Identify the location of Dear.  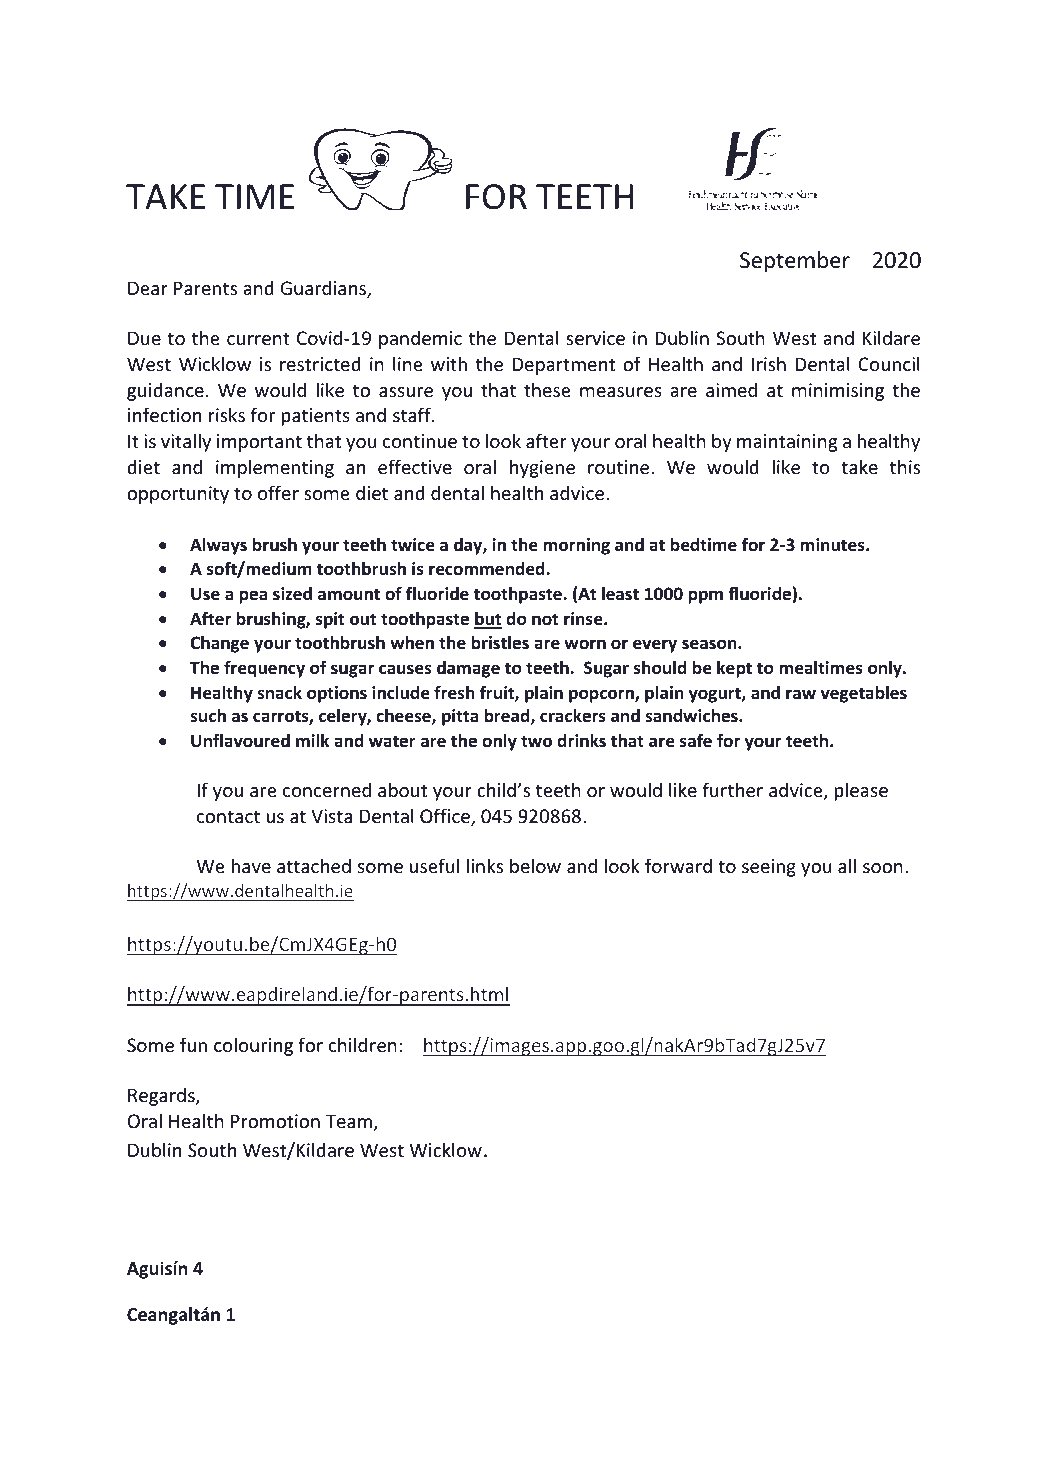
(148, 288).
